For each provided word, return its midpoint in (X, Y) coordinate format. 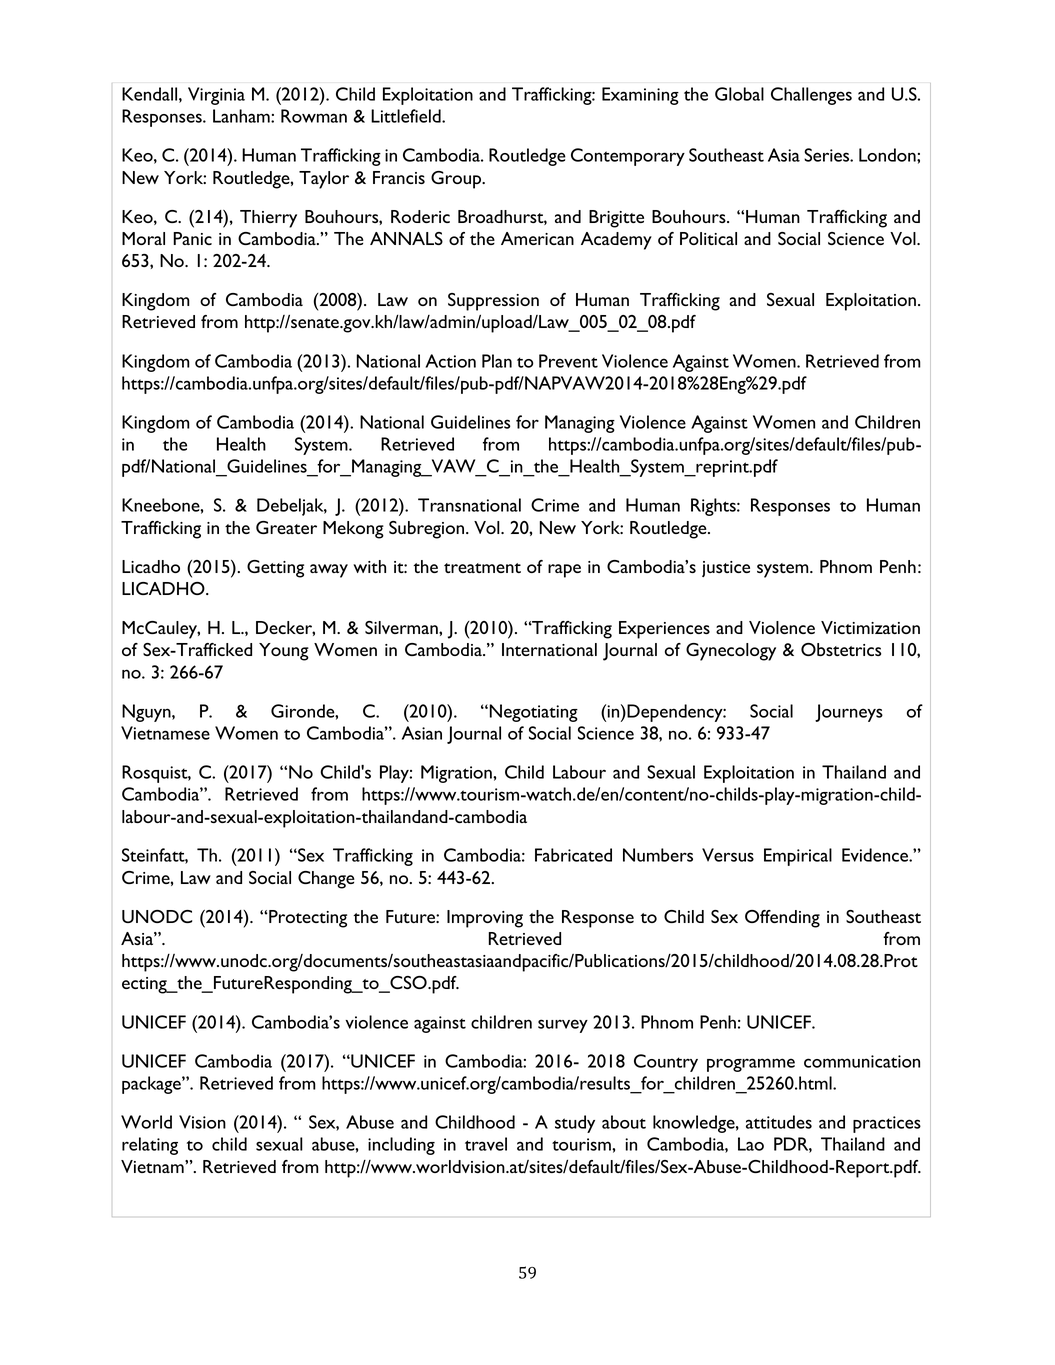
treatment (482, 568)
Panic (192, 238)
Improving (485, 919)
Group (457, 180)
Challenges (811, 96)
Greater (286, 527)
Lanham (242, 116)
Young (284, 652)
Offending (782, 919)
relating (150, 1146)
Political (708, 238)
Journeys (849, 713)
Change (326, 880)
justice (726, 569)
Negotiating (532, 713)
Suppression (493, 302)
